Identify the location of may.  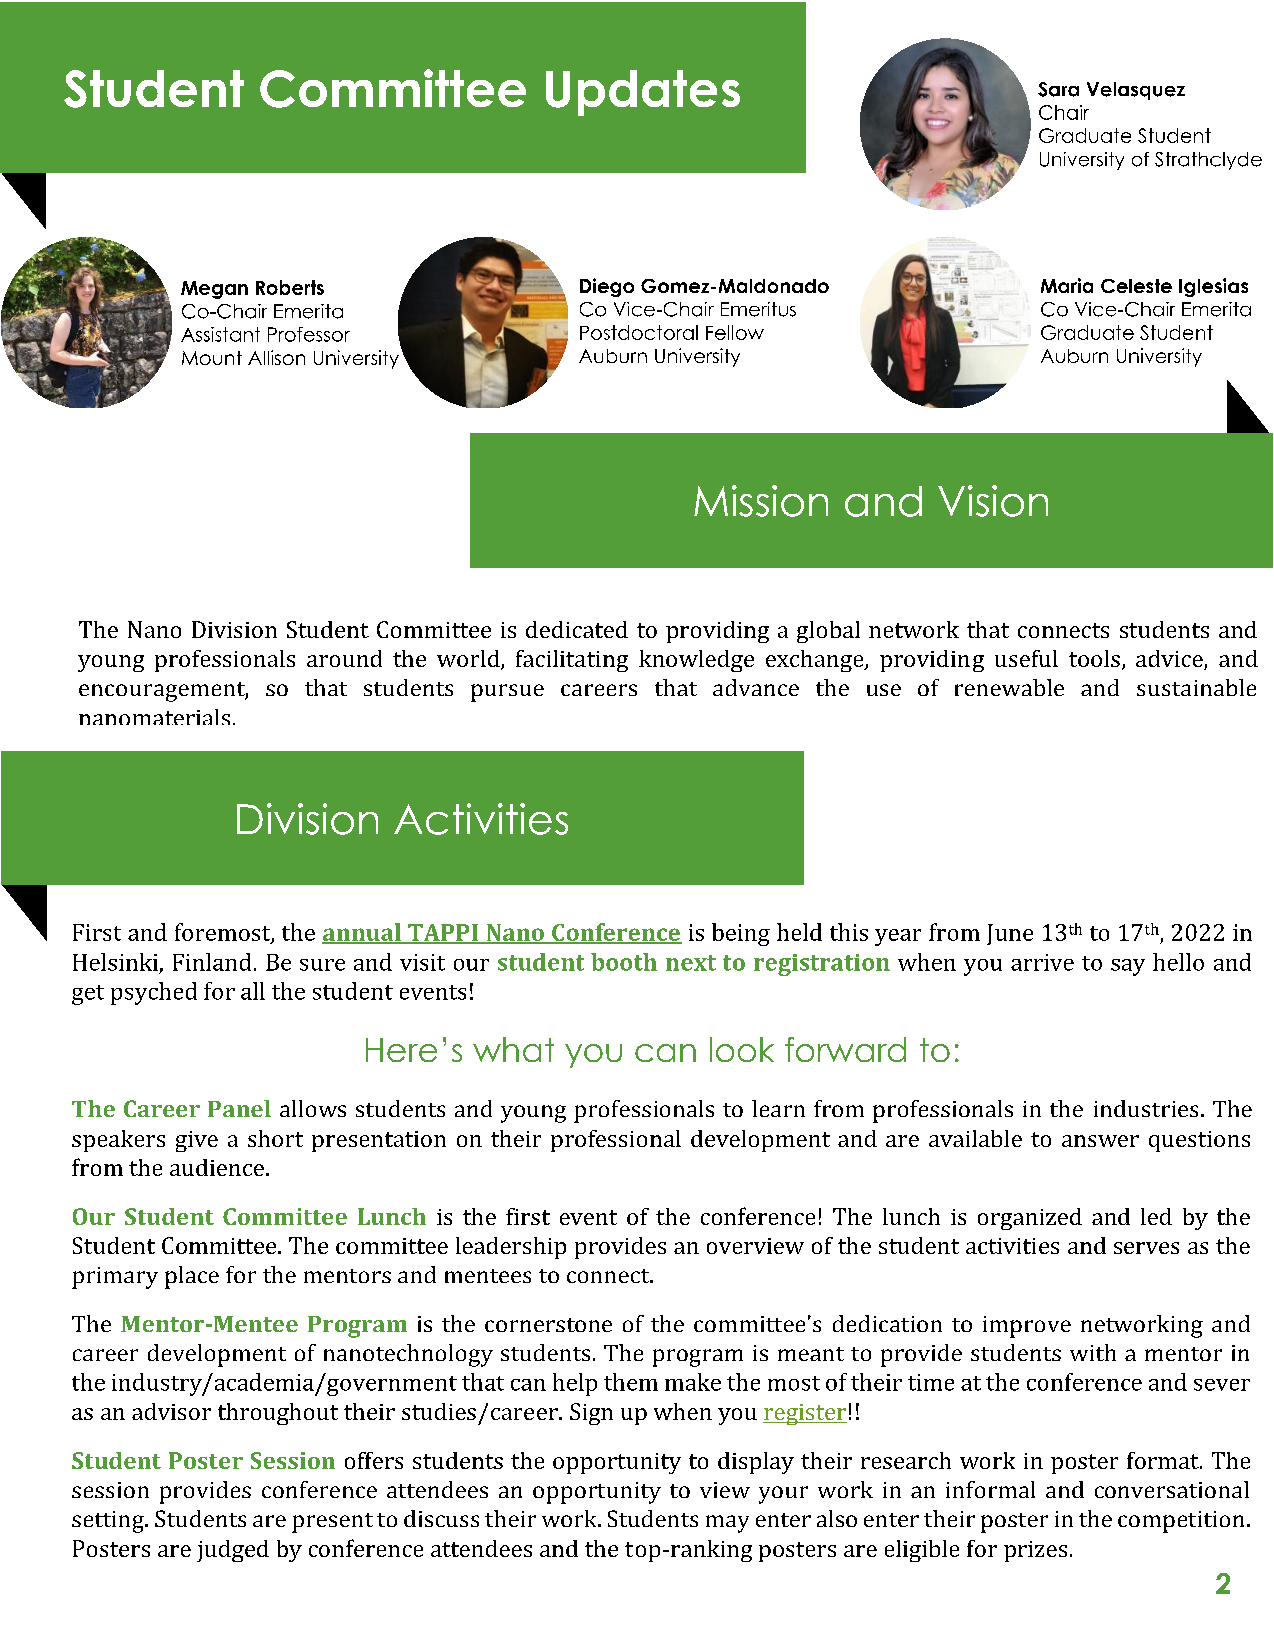
(727, 1524).
